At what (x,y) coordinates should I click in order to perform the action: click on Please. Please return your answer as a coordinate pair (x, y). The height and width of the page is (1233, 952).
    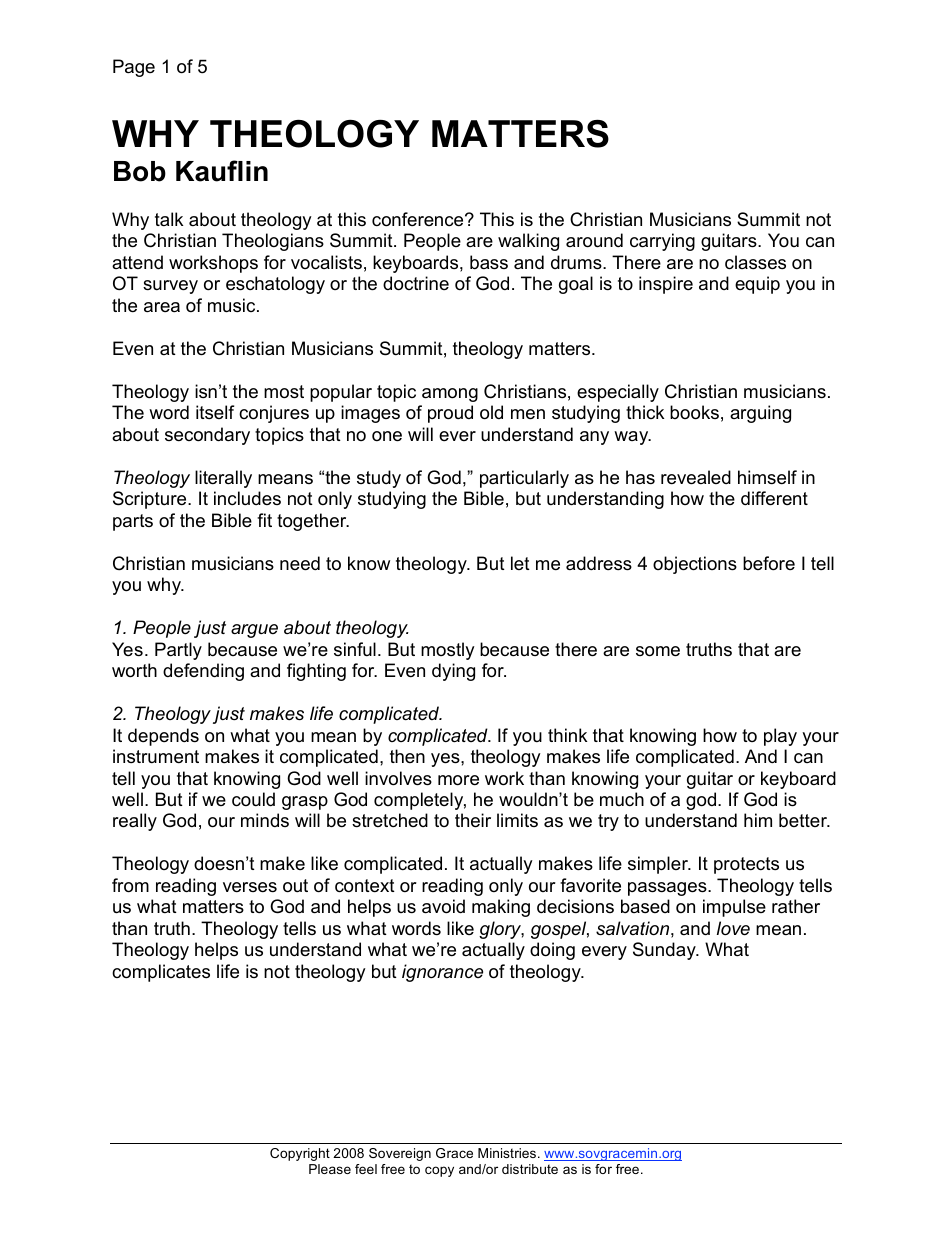
    Looking at the image, I should click on (330, 1169).
